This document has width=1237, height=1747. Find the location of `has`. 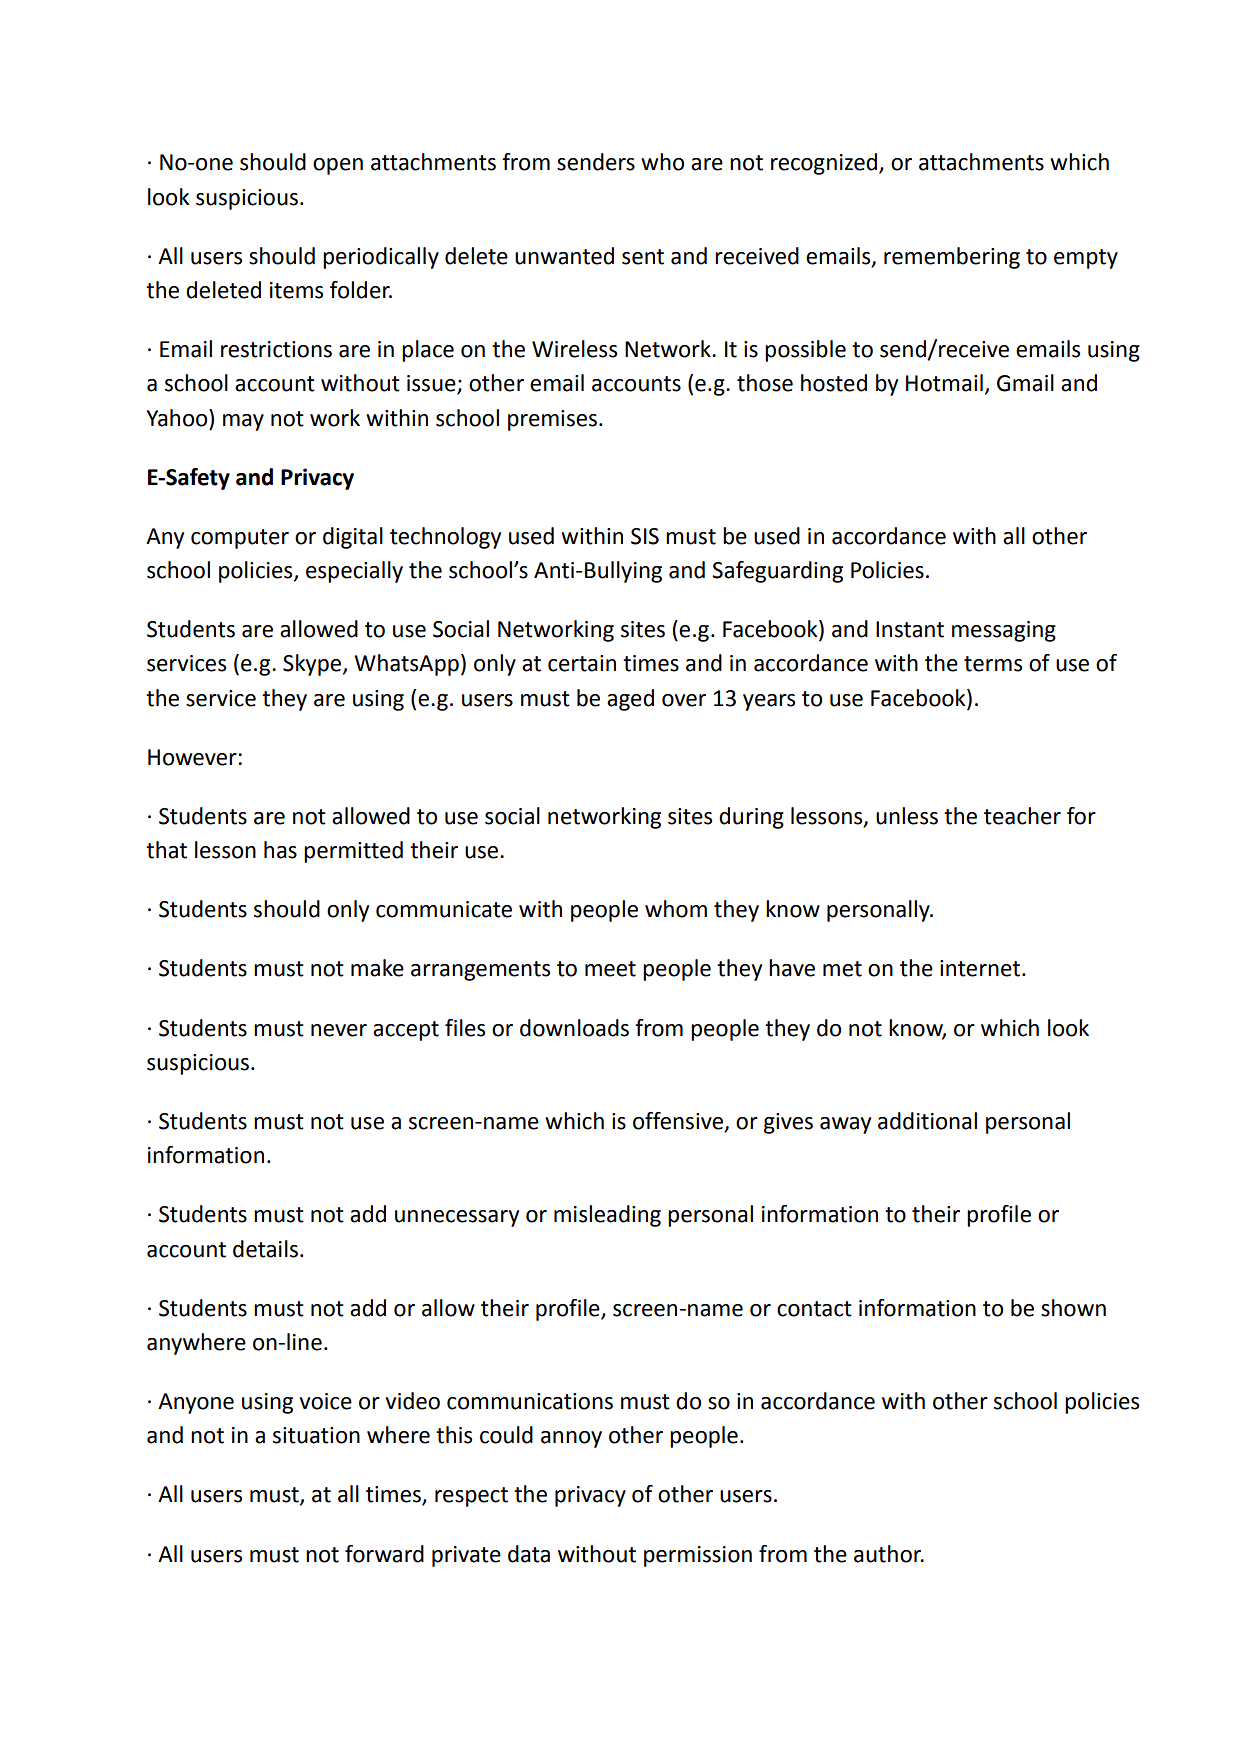

has is located at coordinates (280, 850).
